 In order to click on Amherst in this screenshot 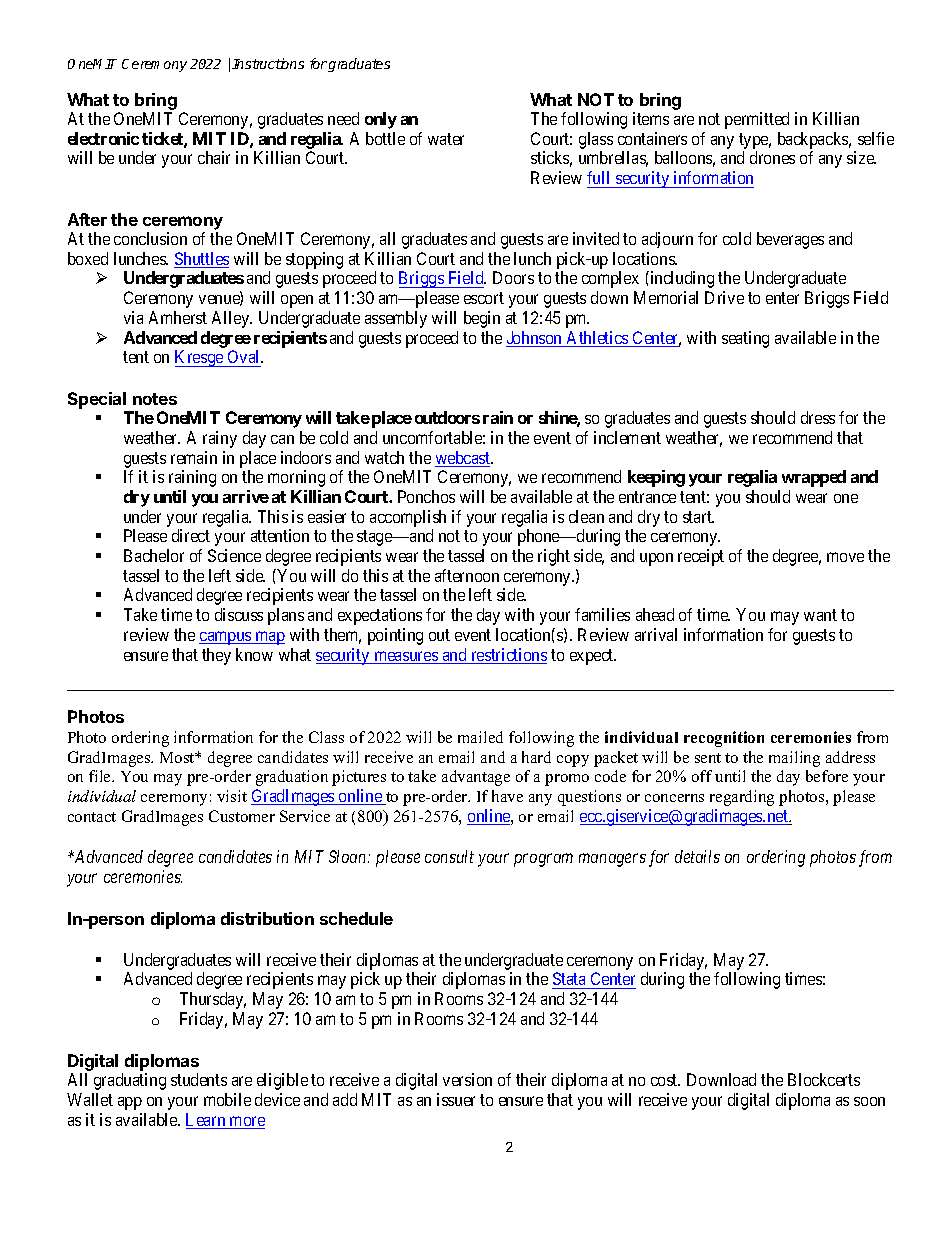, I will do `click(178, 317)`.
